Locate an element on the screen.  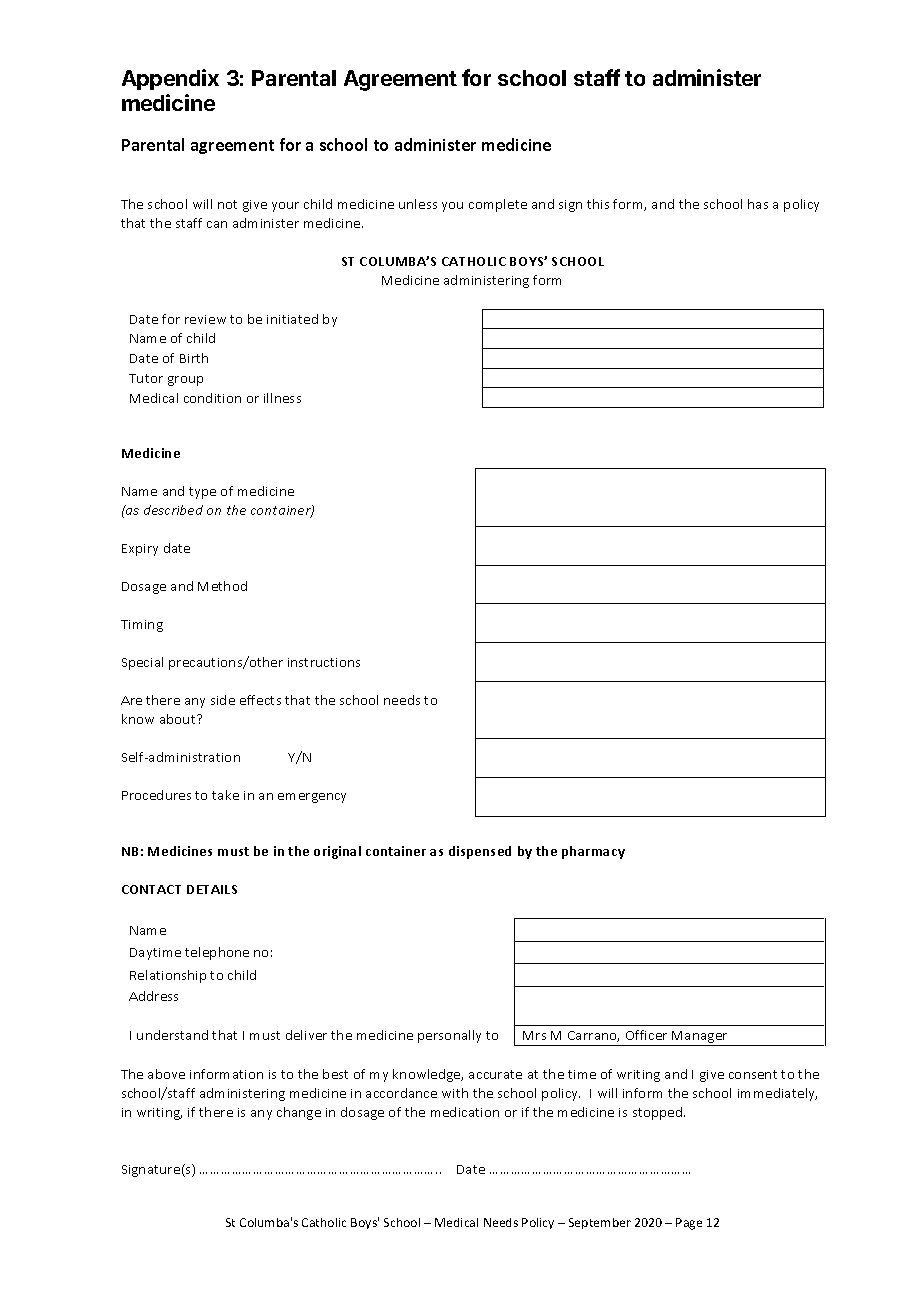
this is located at coordinates (598, 204).
